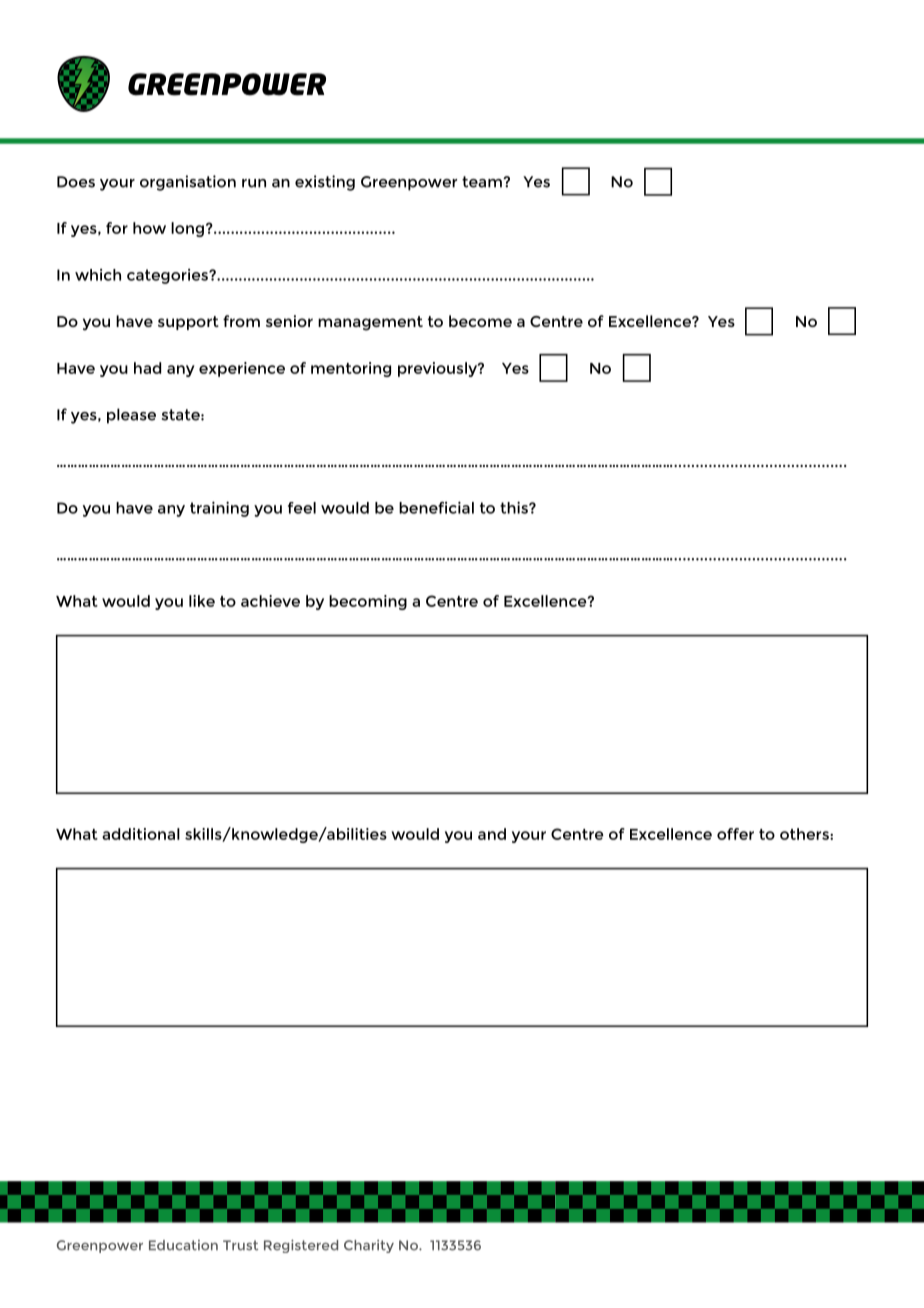 Image resolution: width=924 pixels, height=1308 pixels. Describe the element at coordinates (368, 602) in the page. I see `becoming` at that location.
